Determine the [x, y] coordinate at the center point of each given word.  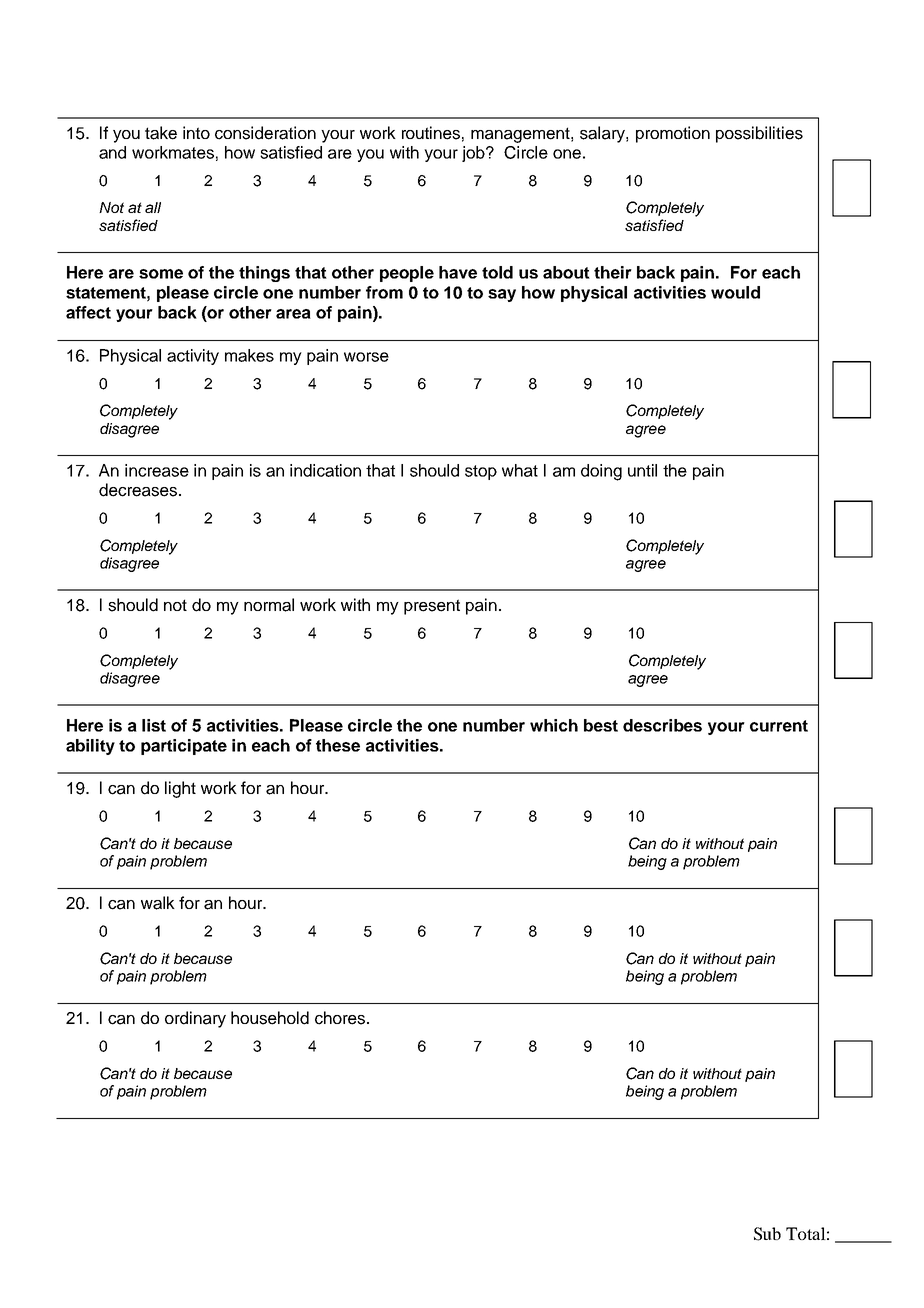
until [642, 470]
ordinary [195, 1019]
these [338, 745]
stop [481, 472]
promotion [673, 134]
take [161, 133]
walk [158, 903]
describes [662, 725]
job [474, 154]
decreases [139, 490]
